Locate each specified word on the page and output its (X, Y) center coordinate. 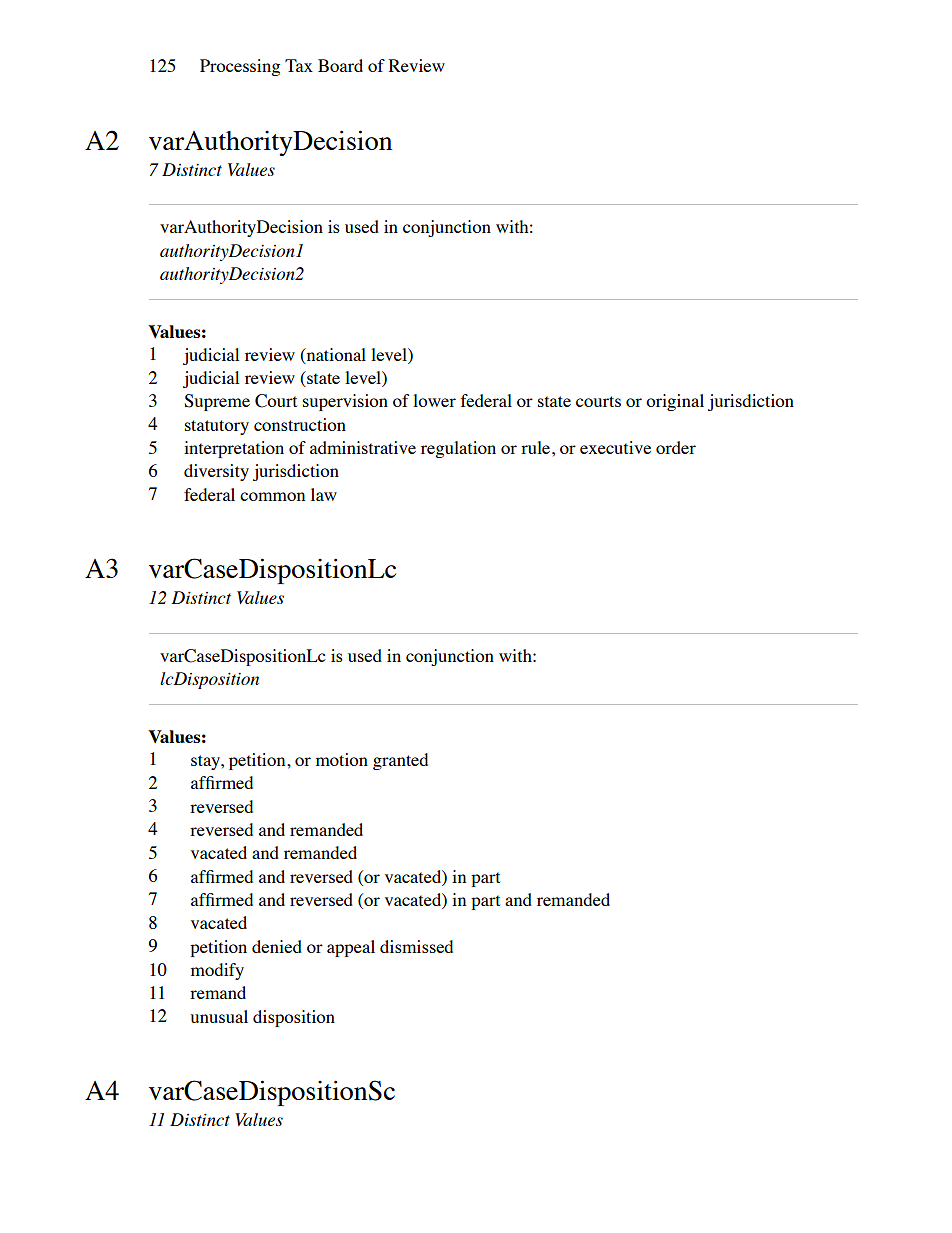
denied (277, 946)
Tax (299, 65)
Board (340, 65)
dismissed (416, 946)
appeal (351, 948)
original (675, 402)
